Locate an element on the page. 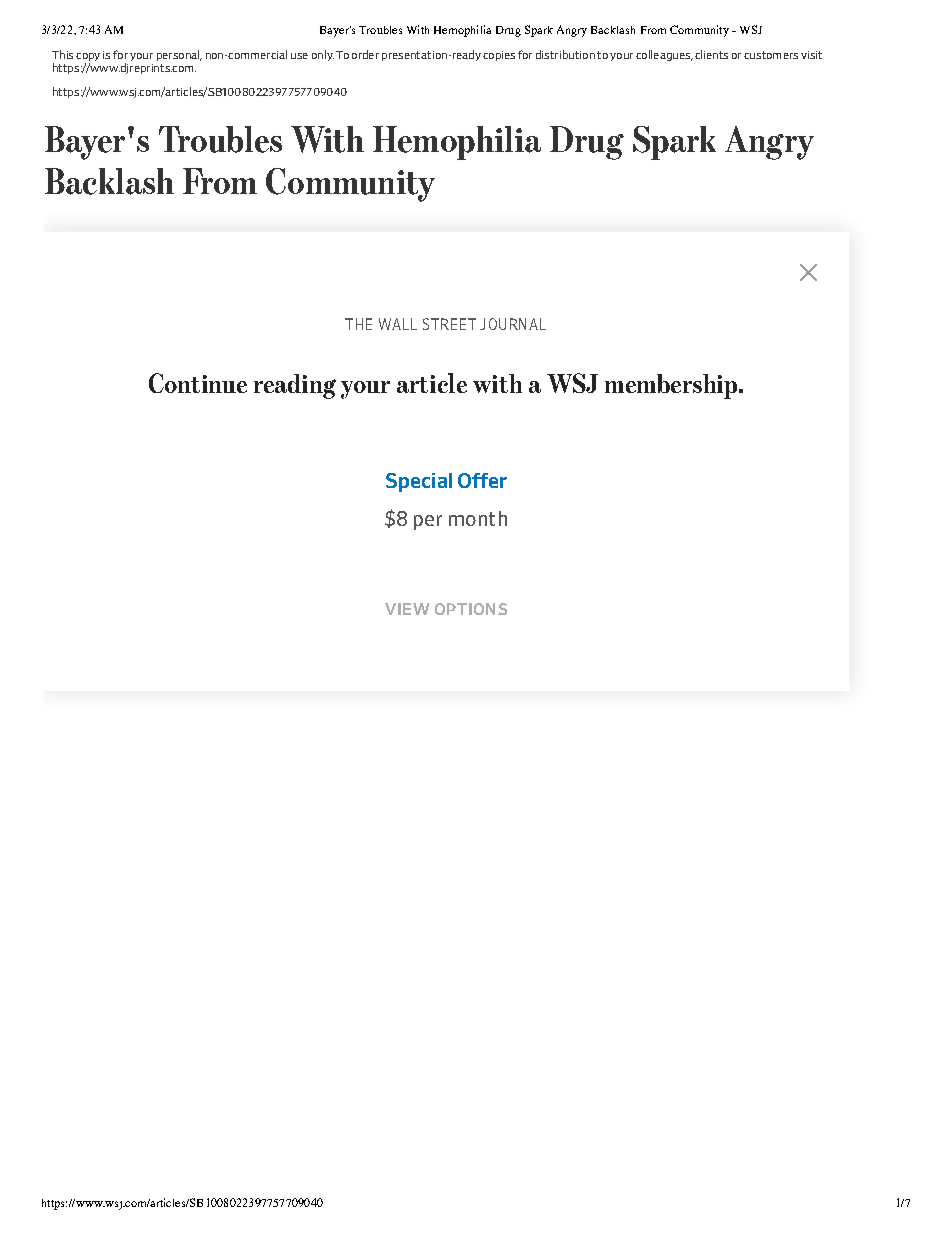 This document has height=1233, width=952. personal is located at coordinates (179, 55).
